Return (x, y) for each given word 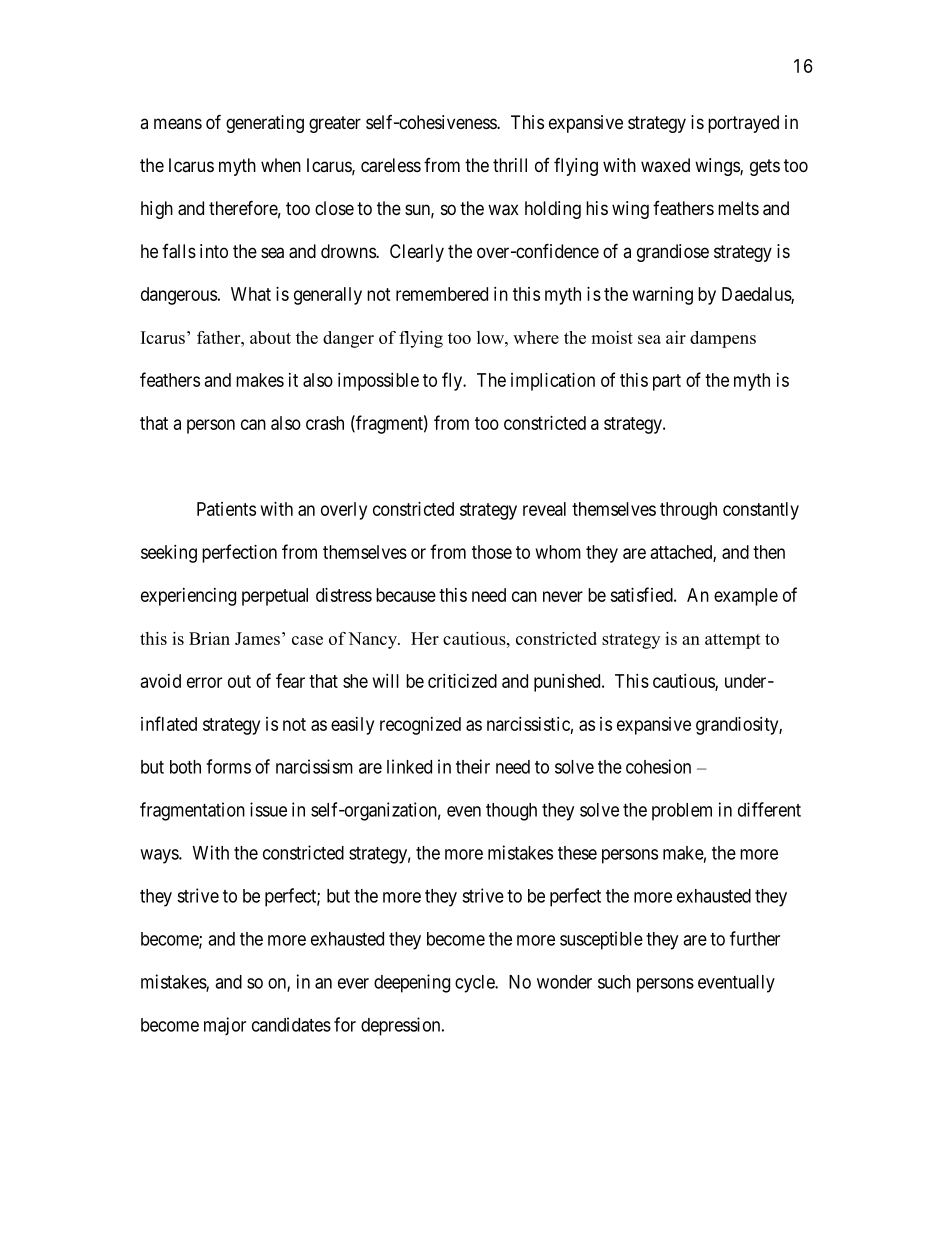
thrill (510, 165)
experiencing (188, 597)
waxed (665, 165)
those (492, 552)
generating (265, 124)
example (746, 597)
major (225, 1026)
